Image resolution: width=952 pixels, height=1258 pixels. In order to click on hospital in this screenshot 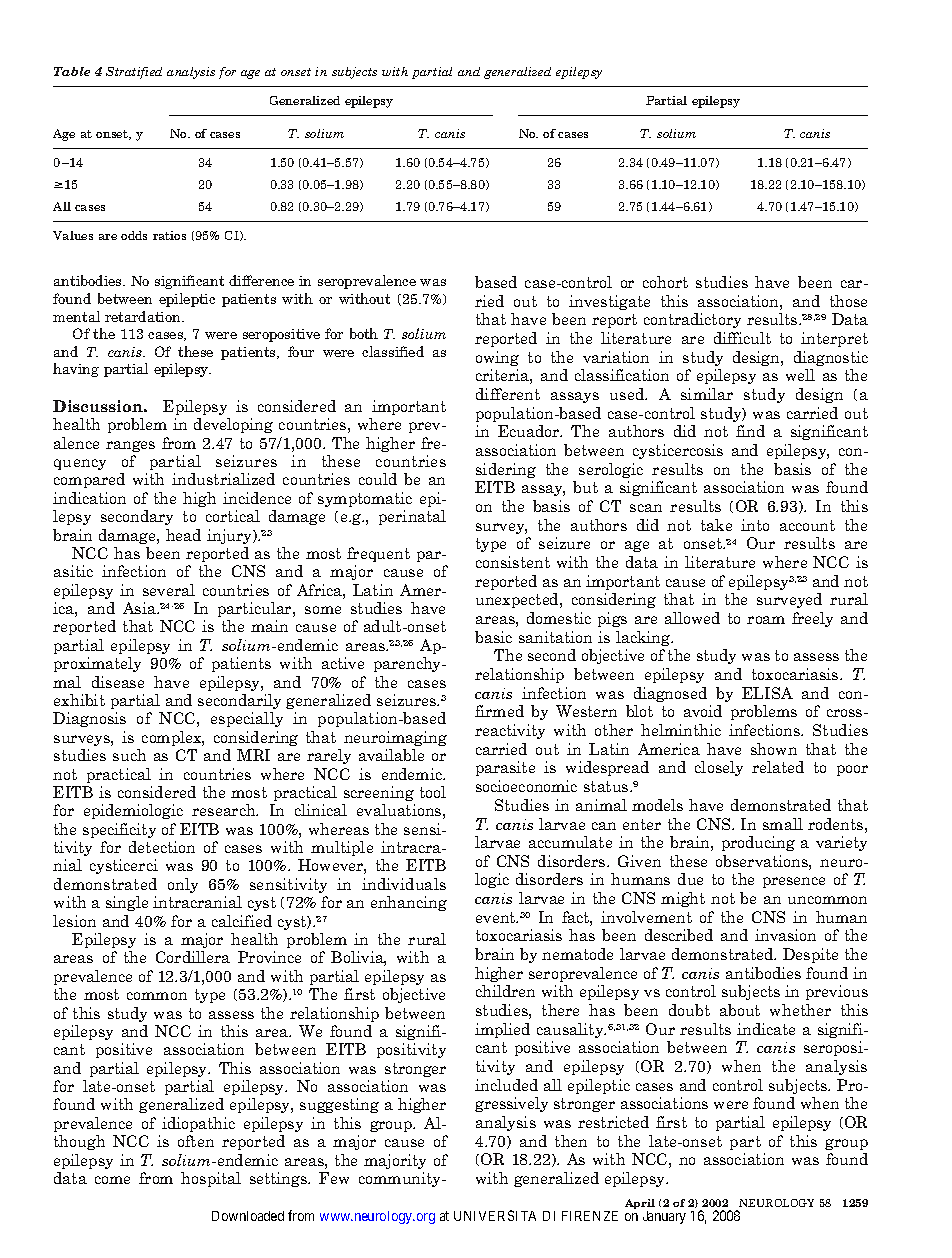, I will do `click(211, 1179)`.
